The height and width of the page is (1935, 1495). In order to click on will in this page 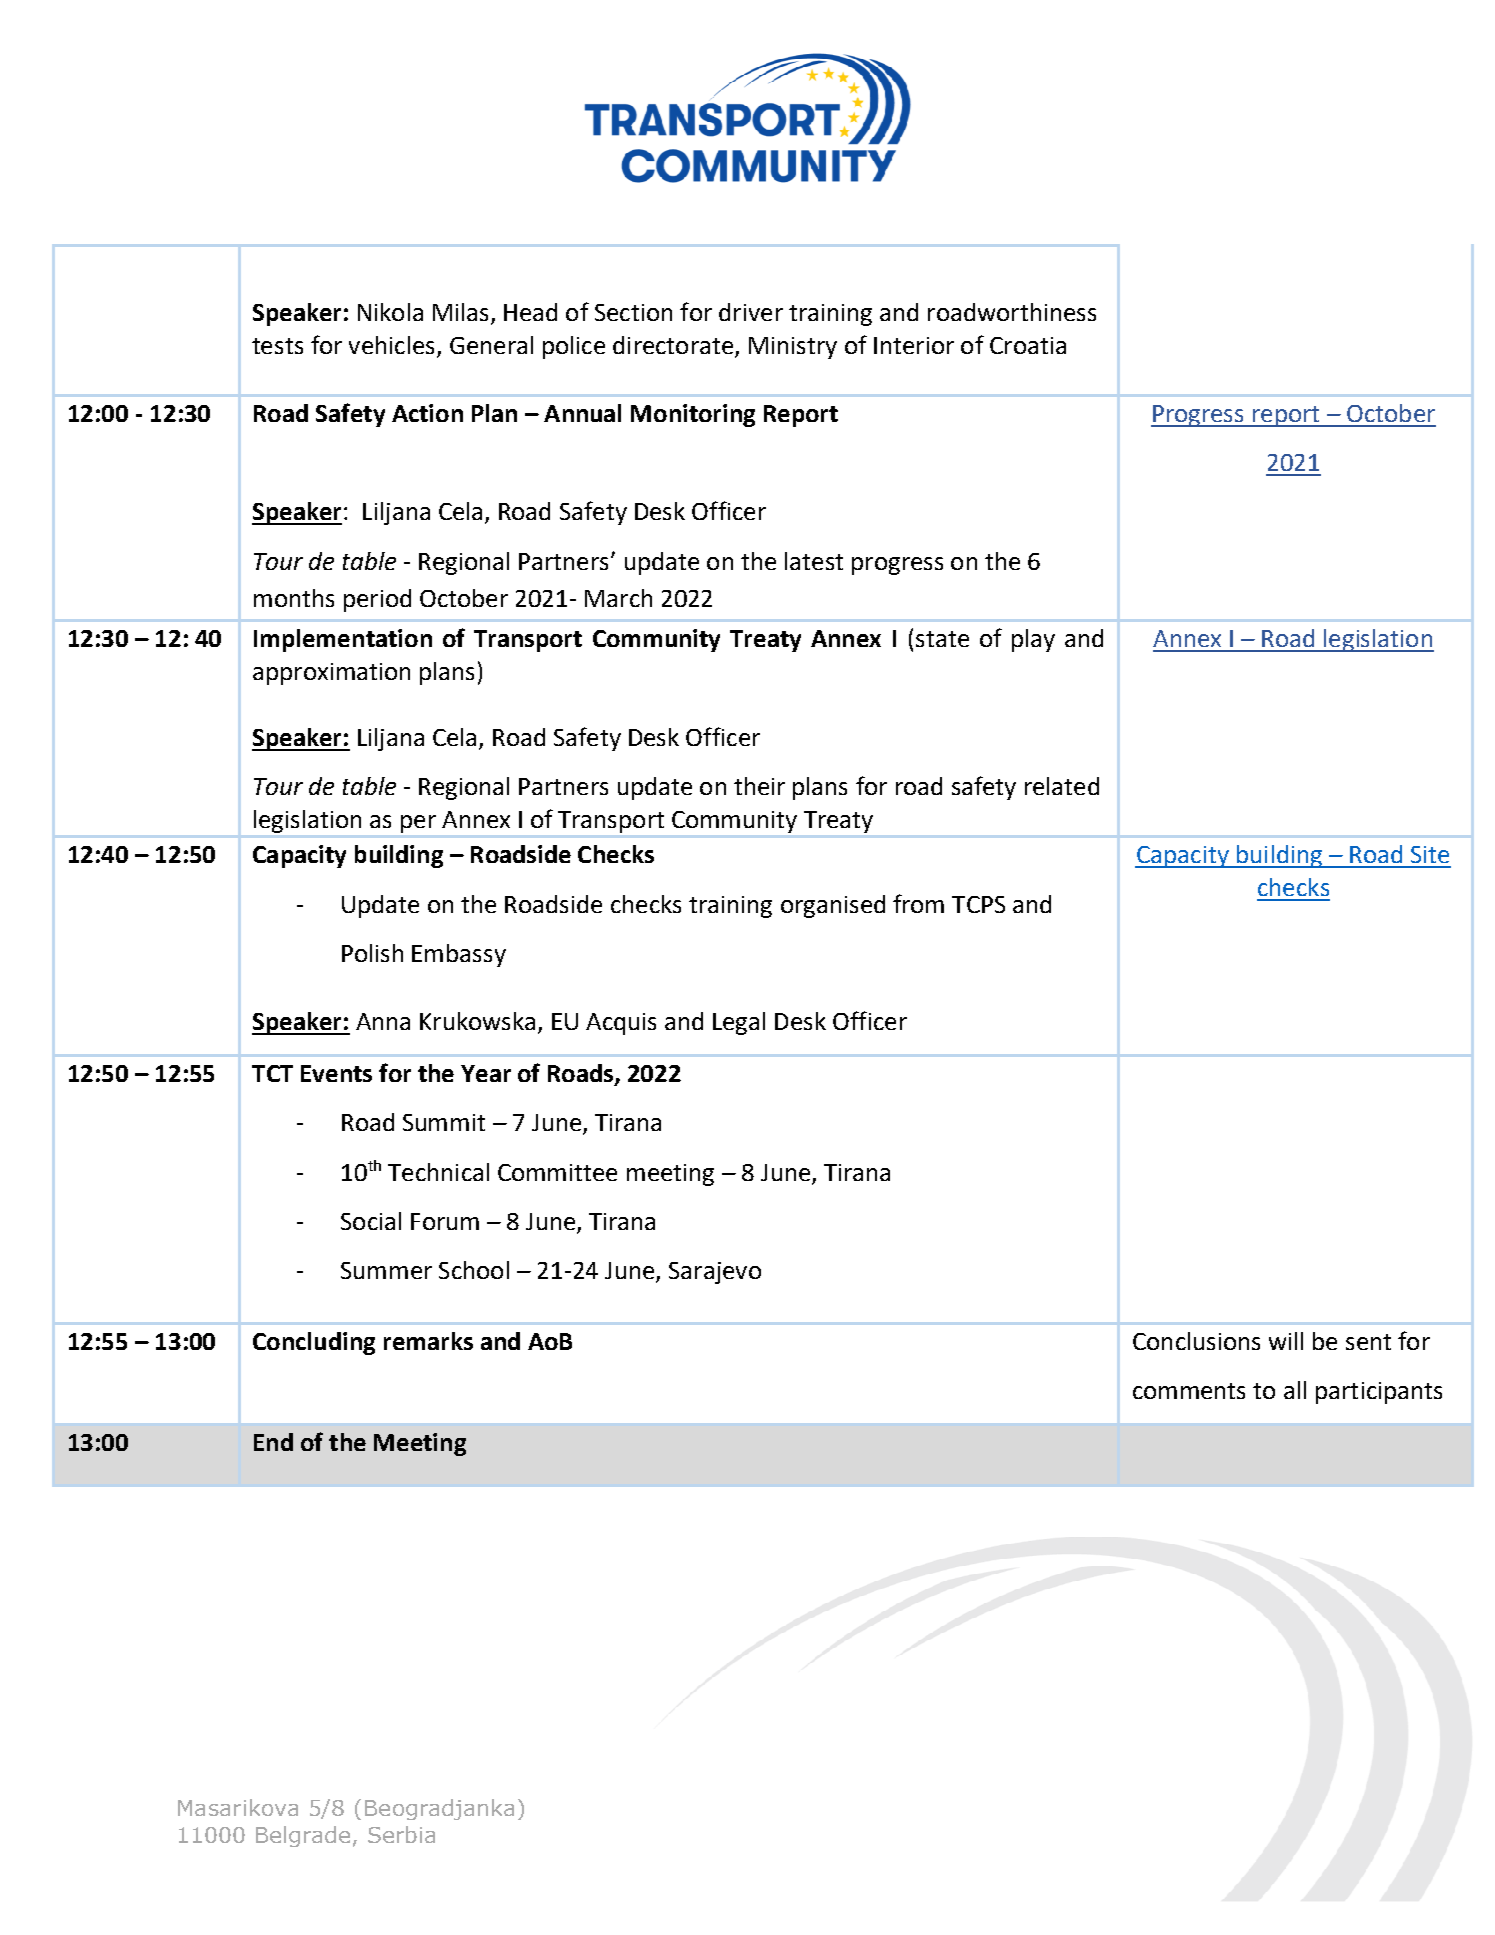, I will do `click(1286, 1341)`.
